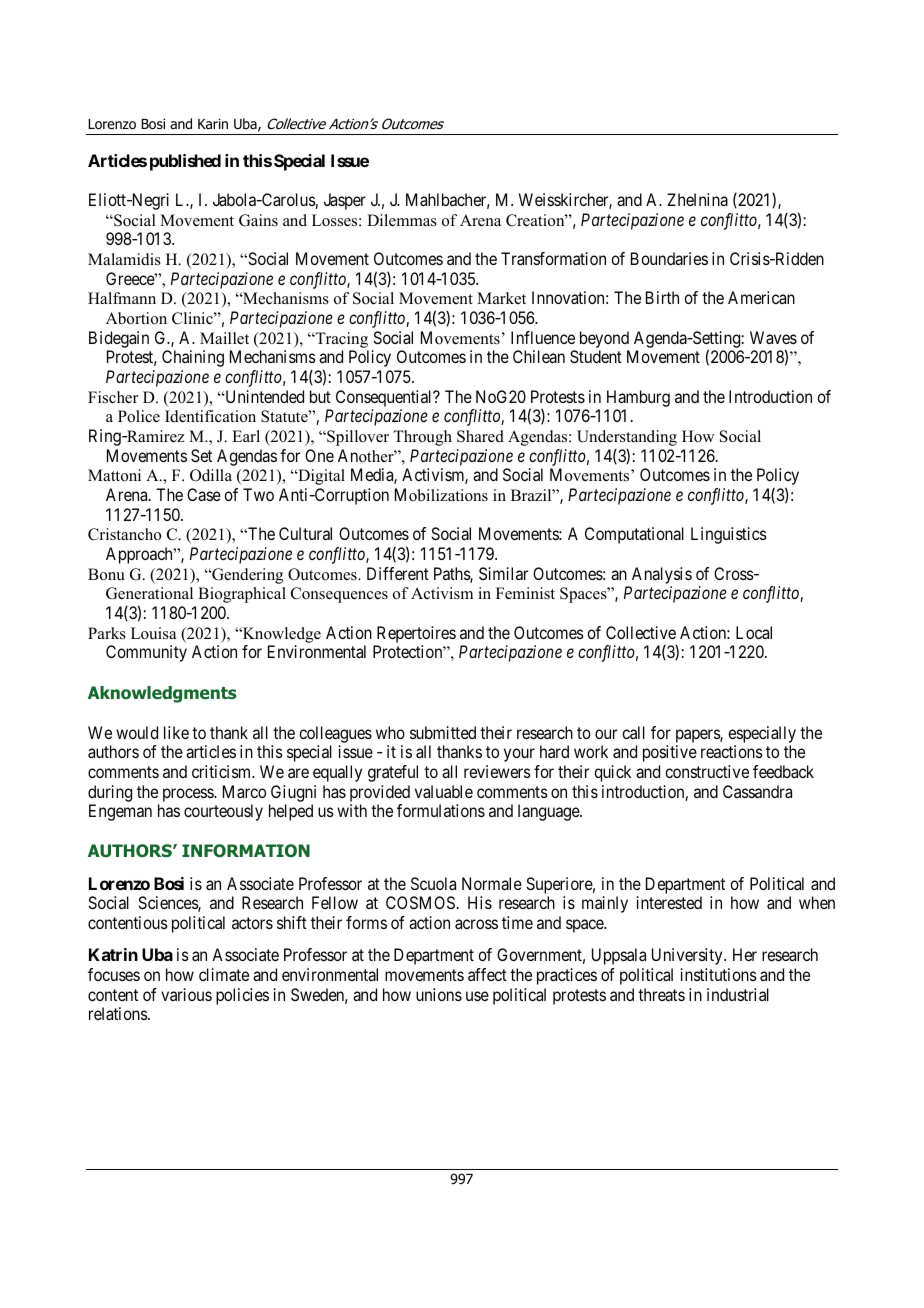 The image size is (924, 1308). Describe the element at coordinates (669, 258) in the document. I see `Boundaries` at that location.
